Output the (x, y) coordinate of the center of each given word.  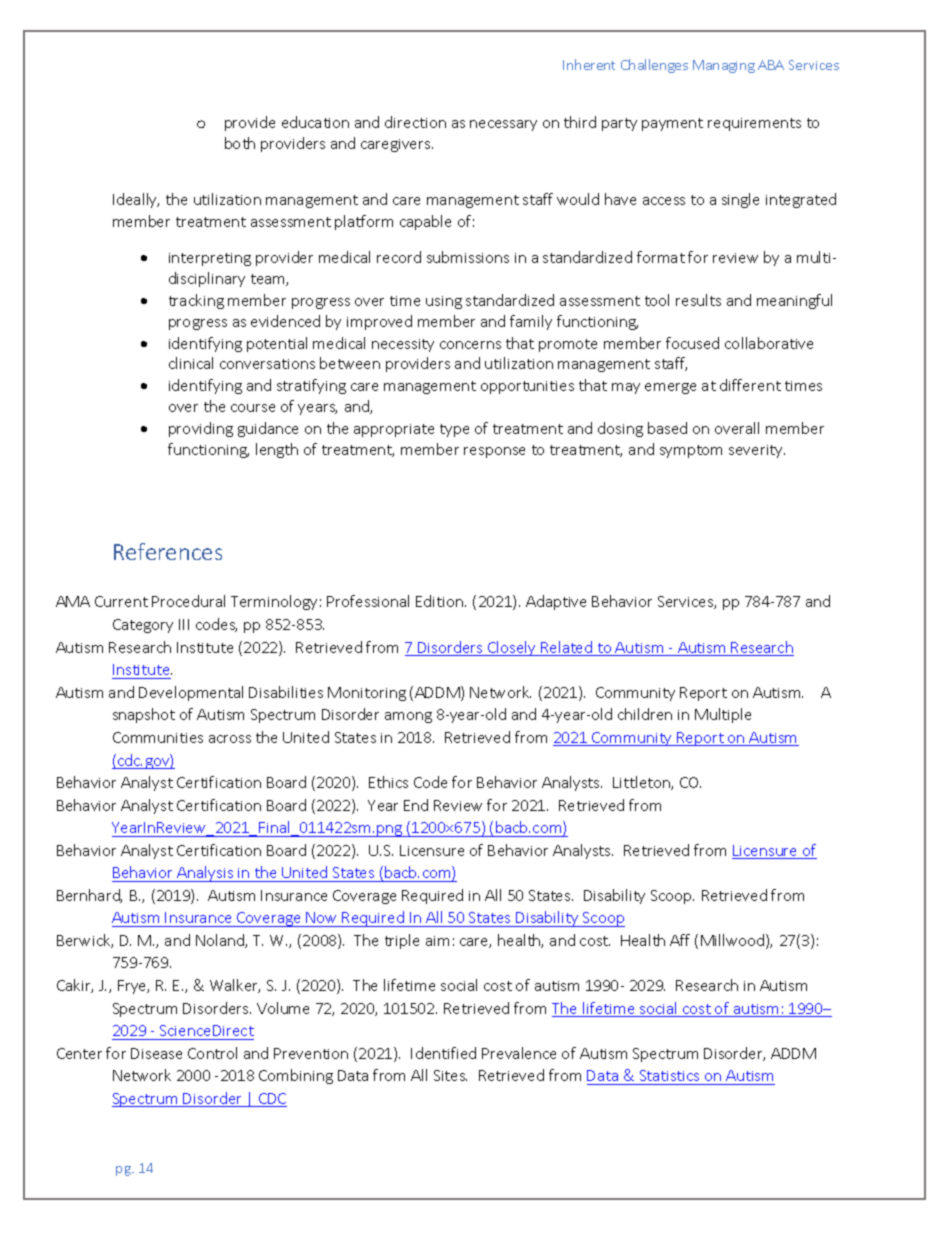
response (494, 452)
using (444, 302)
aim (437, 941)
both (240, 143)
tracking (196, 301)
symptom (691, 451)
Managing (724, 66)
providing (201, 429)
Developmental (191, 693)
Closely (512, 648)
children (645, 714)
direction (415, 122)
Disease (156, 1053)
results (698, 300)
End (416, 805)
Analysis (206, 874)
